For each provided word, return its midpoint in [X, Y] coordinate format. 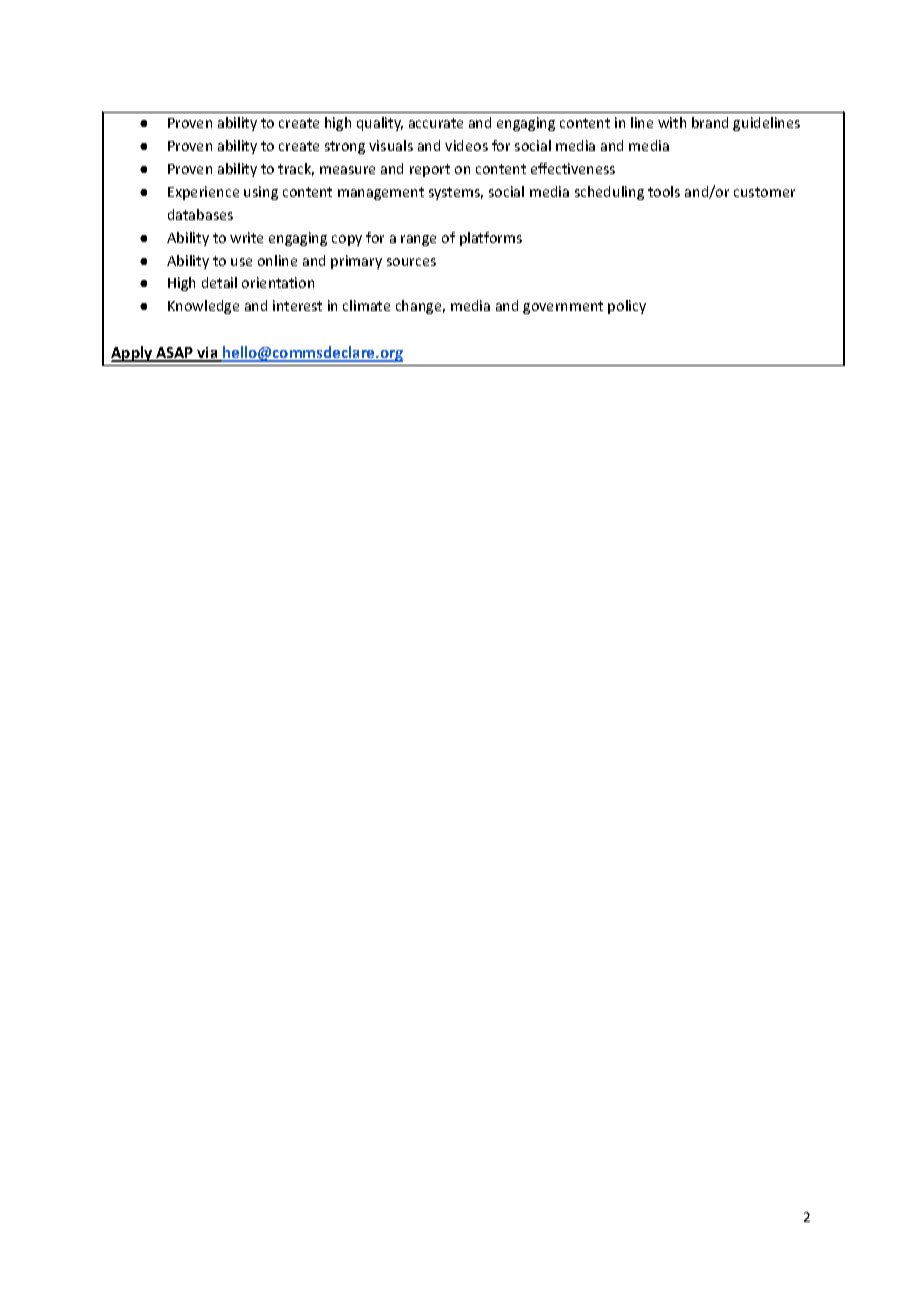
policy [627, 307]
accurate [436, 123]
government [563, 307]
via [207, 354]
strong [345, 147]
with [672, 122]
